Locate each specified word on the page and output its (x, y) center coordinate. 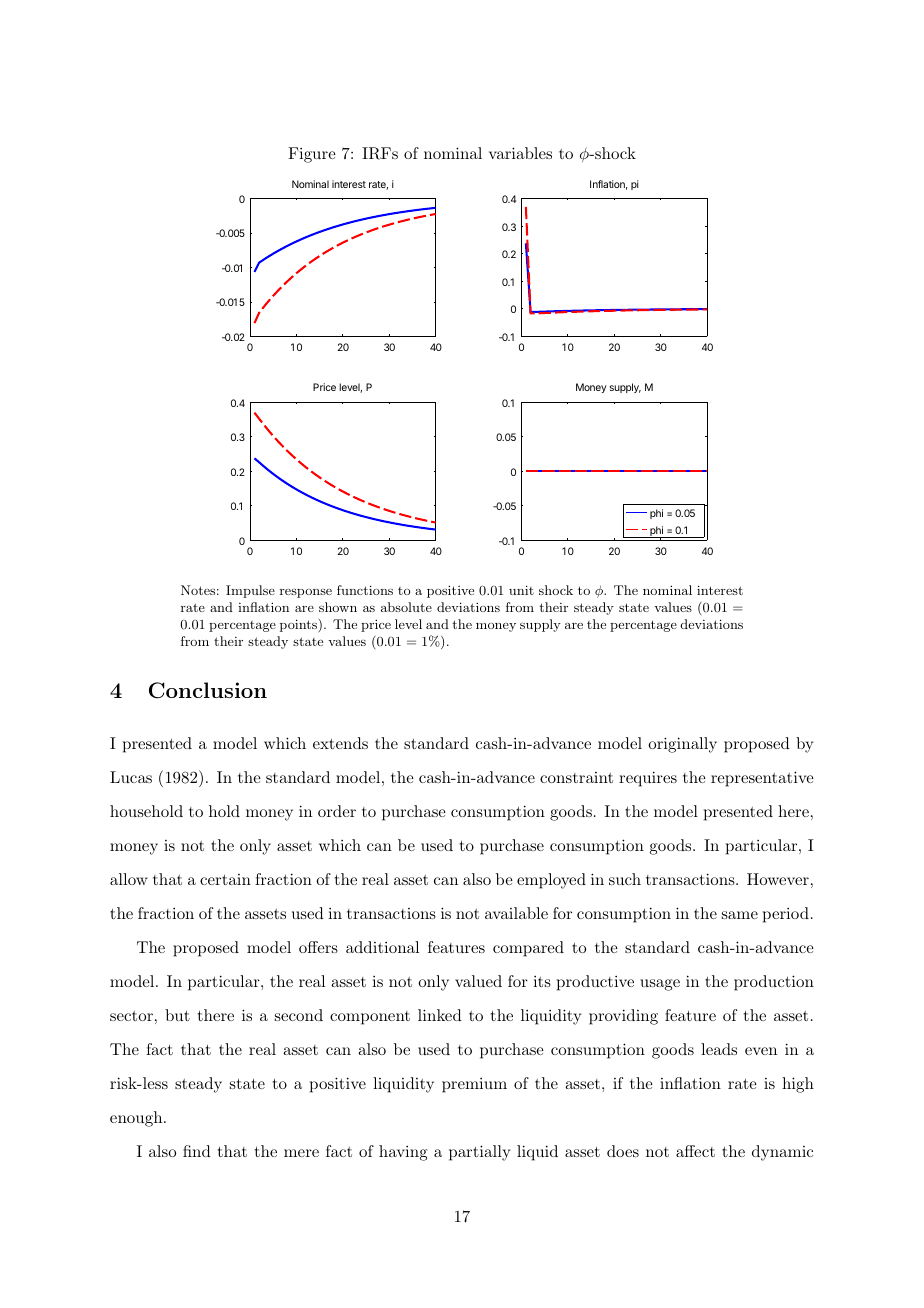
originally (682, 745)
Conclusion (208, 690)
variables (520, 153)
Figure (312, 155)
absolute (406, 607)
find (197, 1151)
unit (521, 590)
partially (479, 1153)
